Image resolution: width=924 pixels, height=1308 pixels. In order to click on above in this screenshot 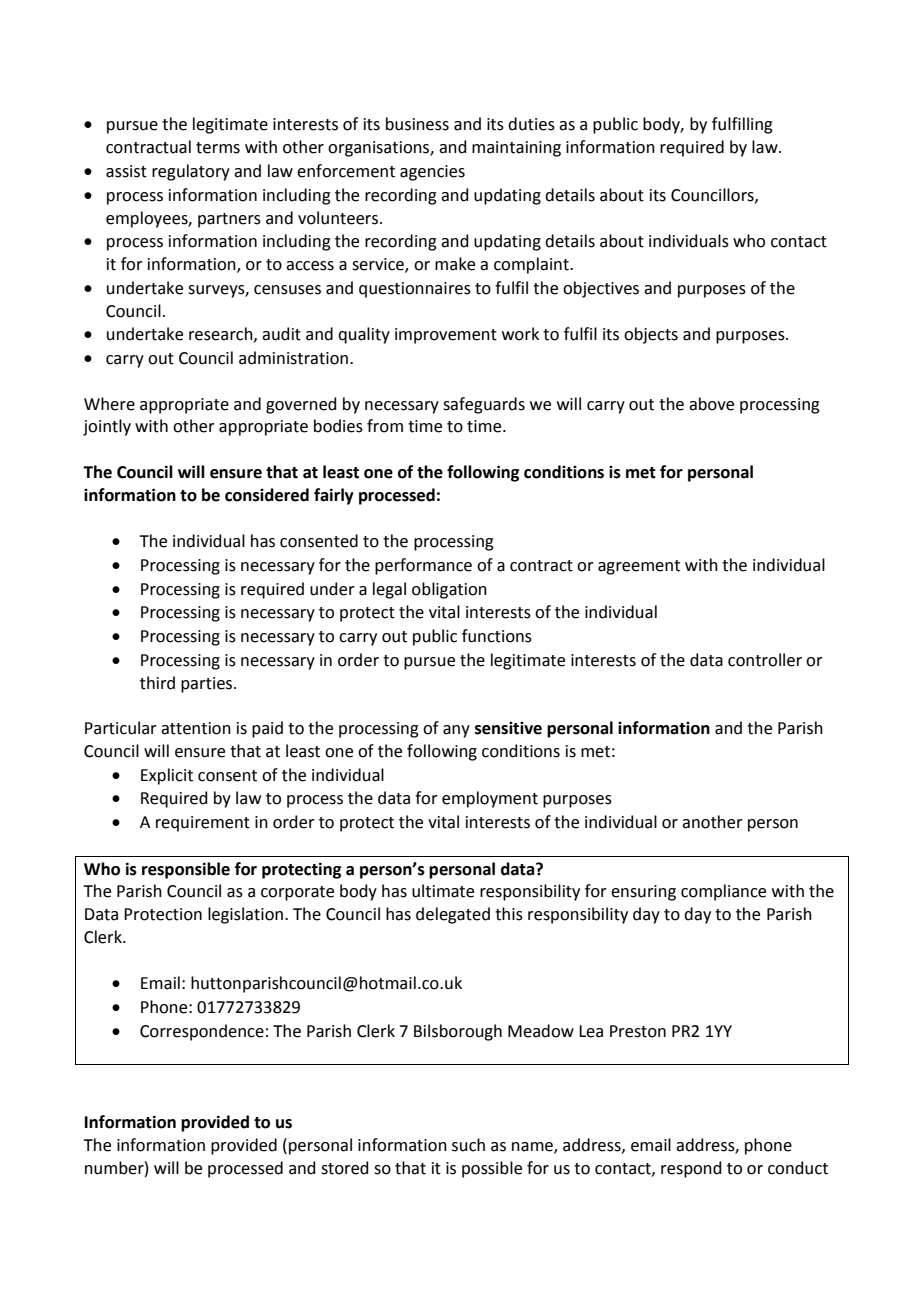, I will do `click(711, 404)`.
